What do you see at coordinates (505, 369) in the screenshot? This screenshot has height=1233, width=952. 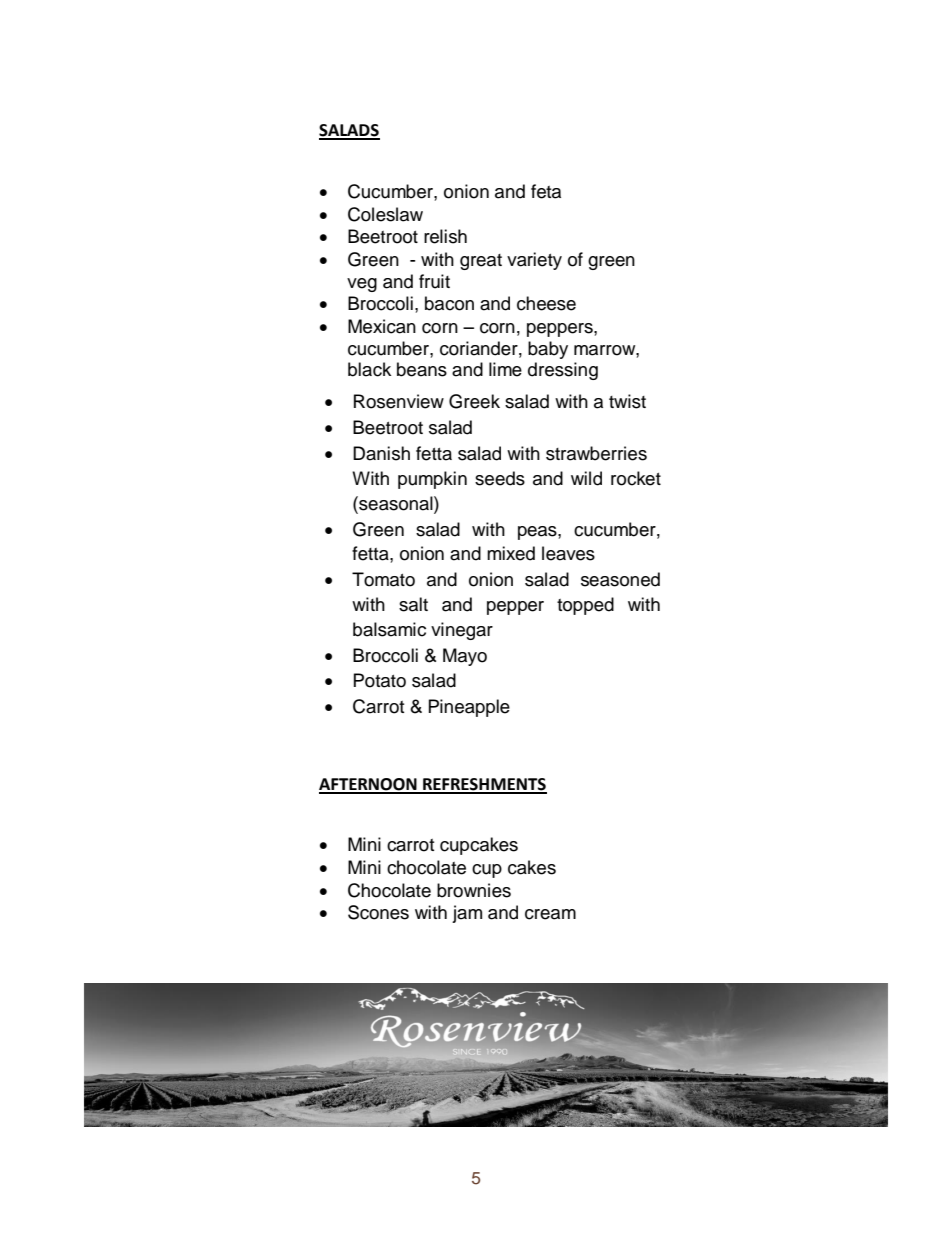 I see `lime` at bounding box center [505, 369].
